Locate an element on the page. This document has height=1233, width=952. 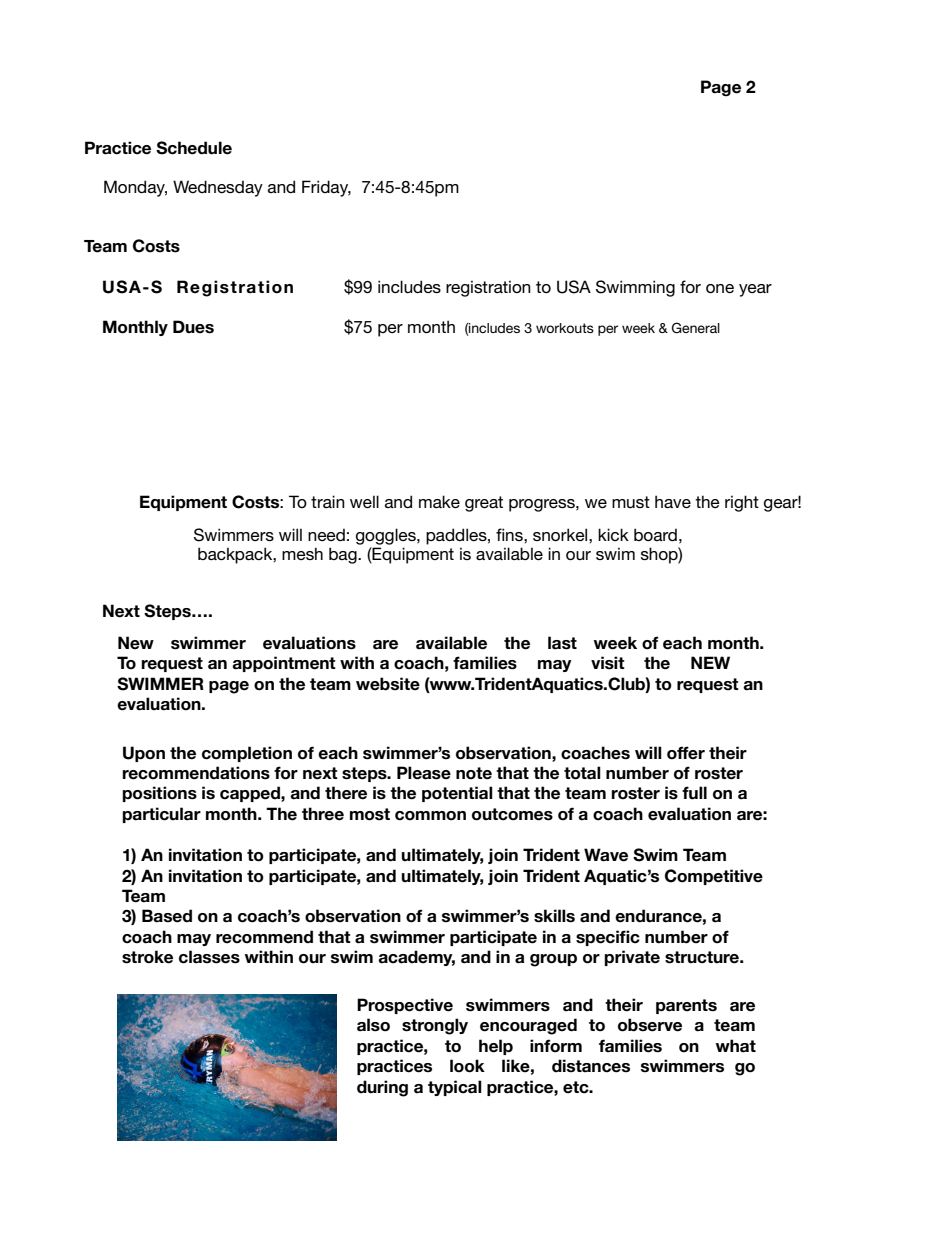
Wednesday is located at coordinates (218, 188).
